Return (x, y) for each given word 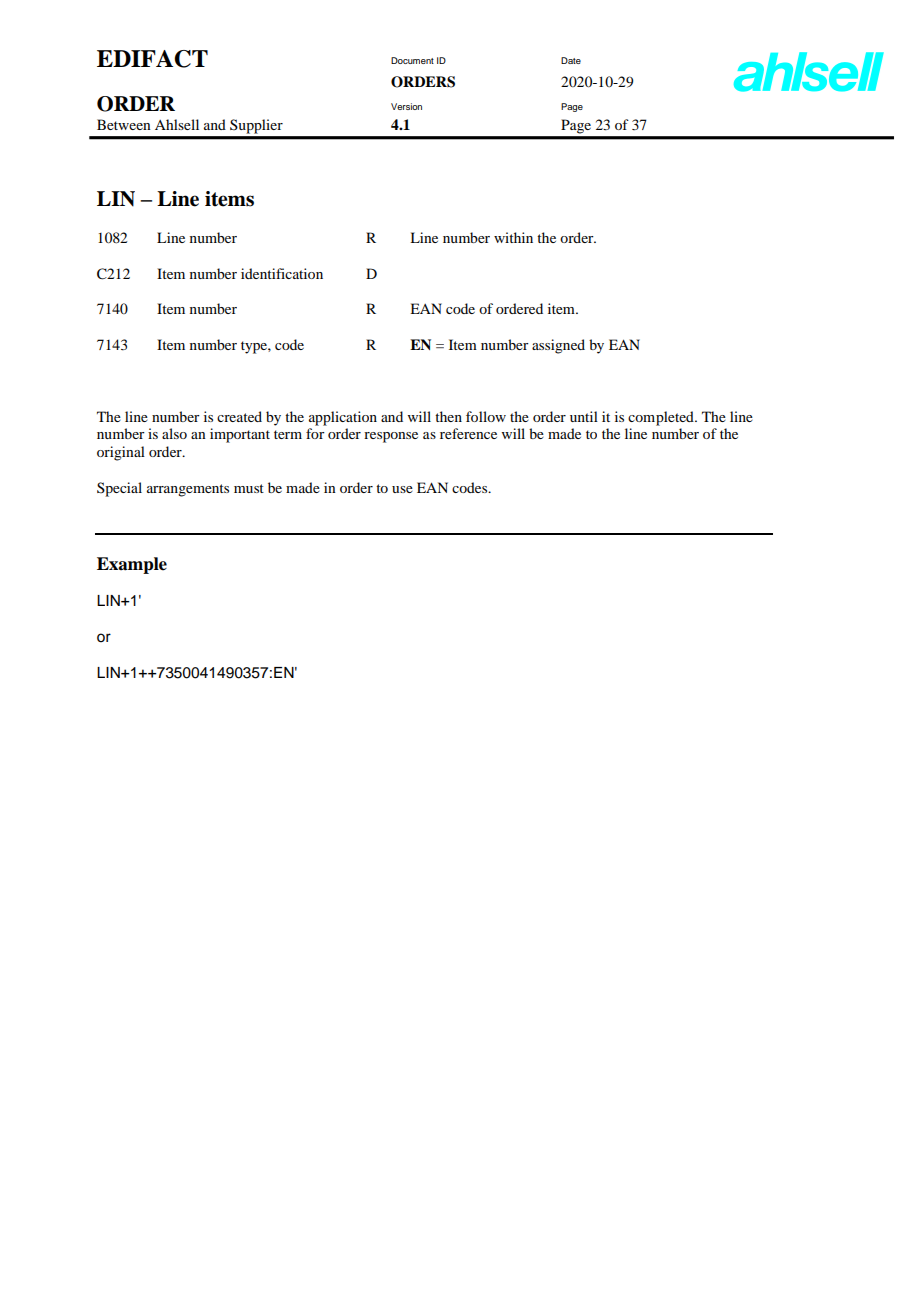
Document (412, 60)
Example (132, 565)
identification (282, 273)
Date (571, 60)
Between (124, 124)
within (513, 237)
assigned (558, 346)
